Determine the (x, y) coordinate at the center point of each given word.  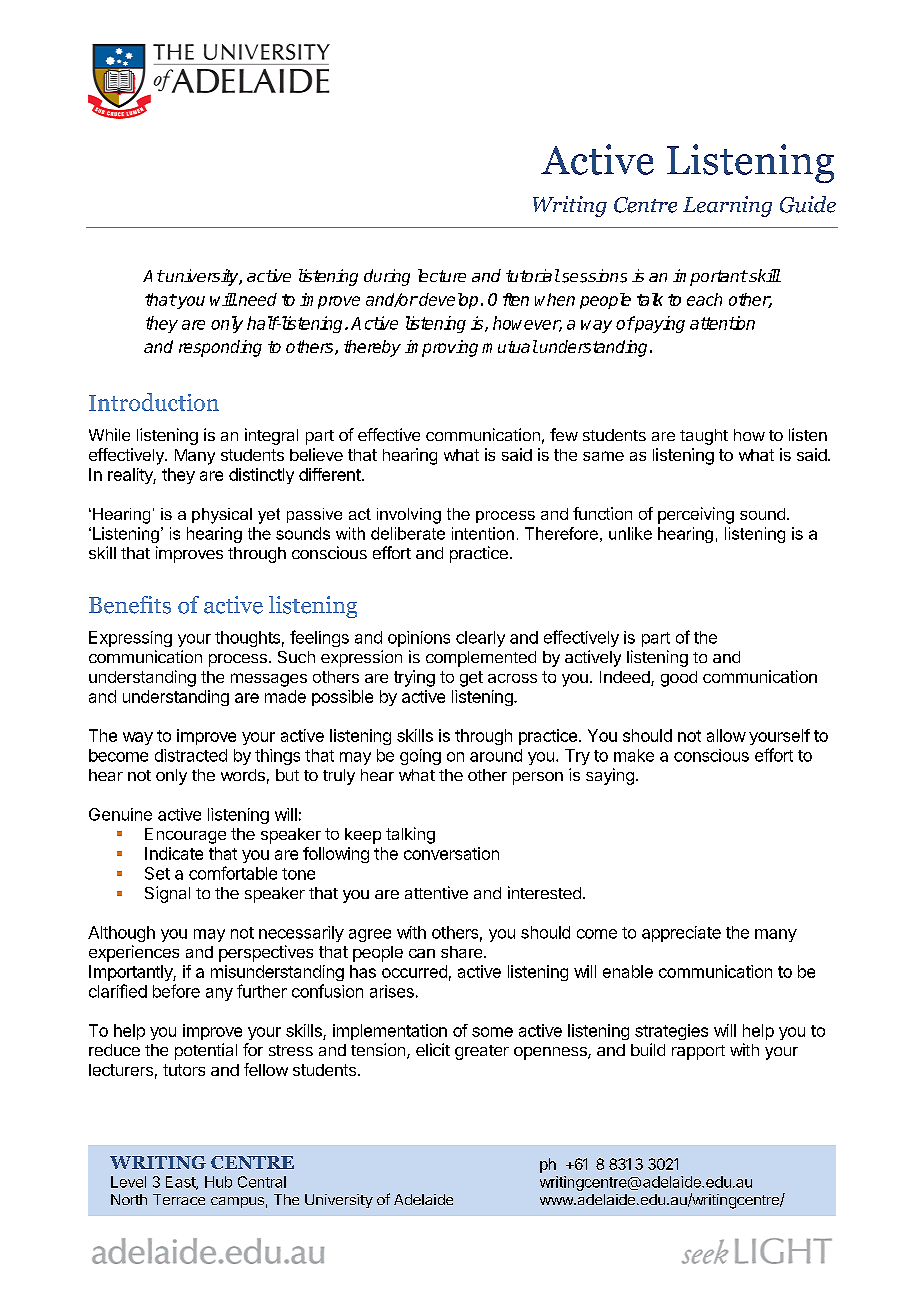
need (256, 299)
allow (726, 735)
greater (482, 1052)
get (471, 679)
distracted (191, 755)
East (181, 1183)
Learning (727, 206)
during (387, 277)
